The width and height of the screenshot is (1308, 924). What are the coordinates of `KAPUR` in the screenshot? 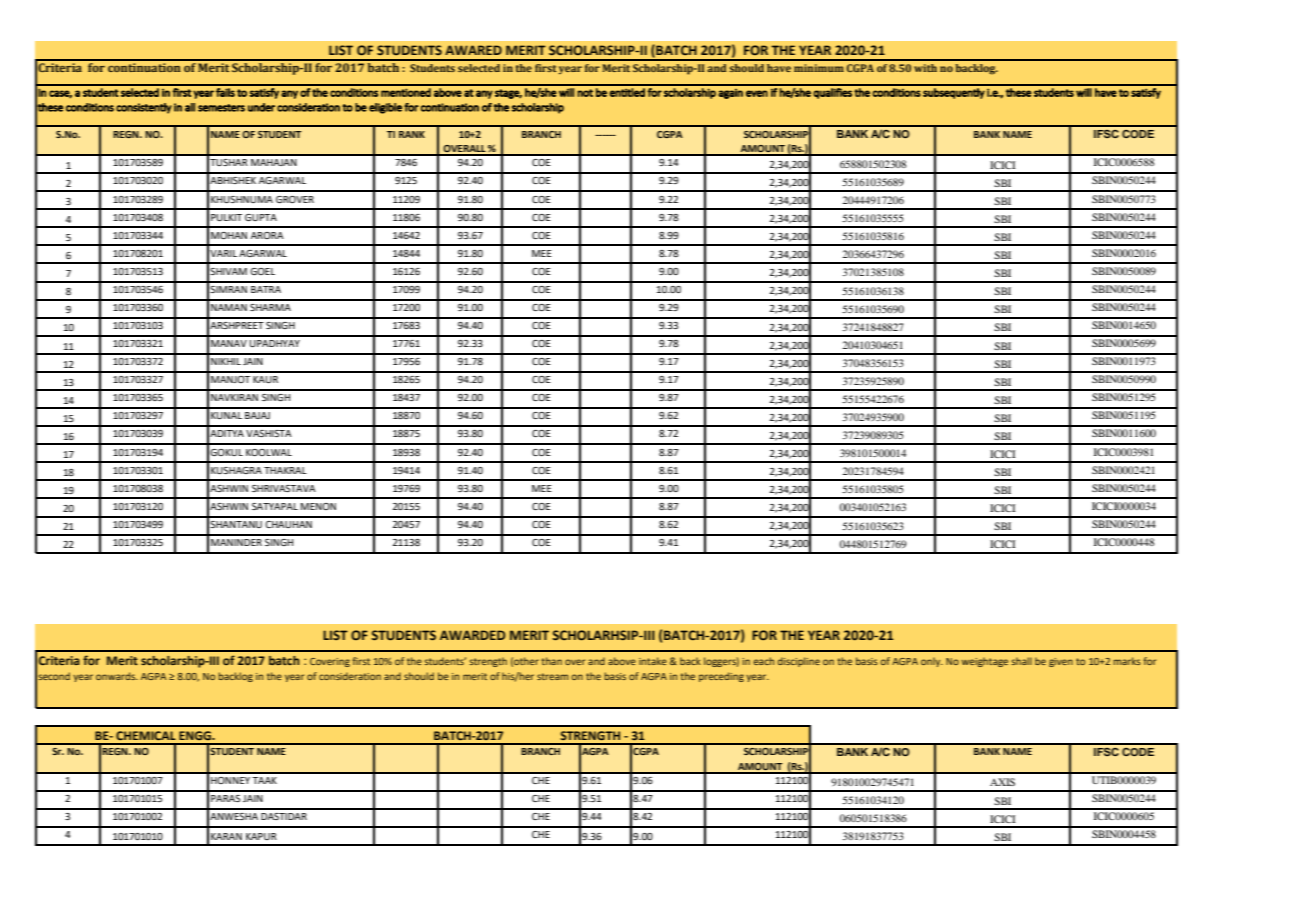 It's located at (261, 836).
